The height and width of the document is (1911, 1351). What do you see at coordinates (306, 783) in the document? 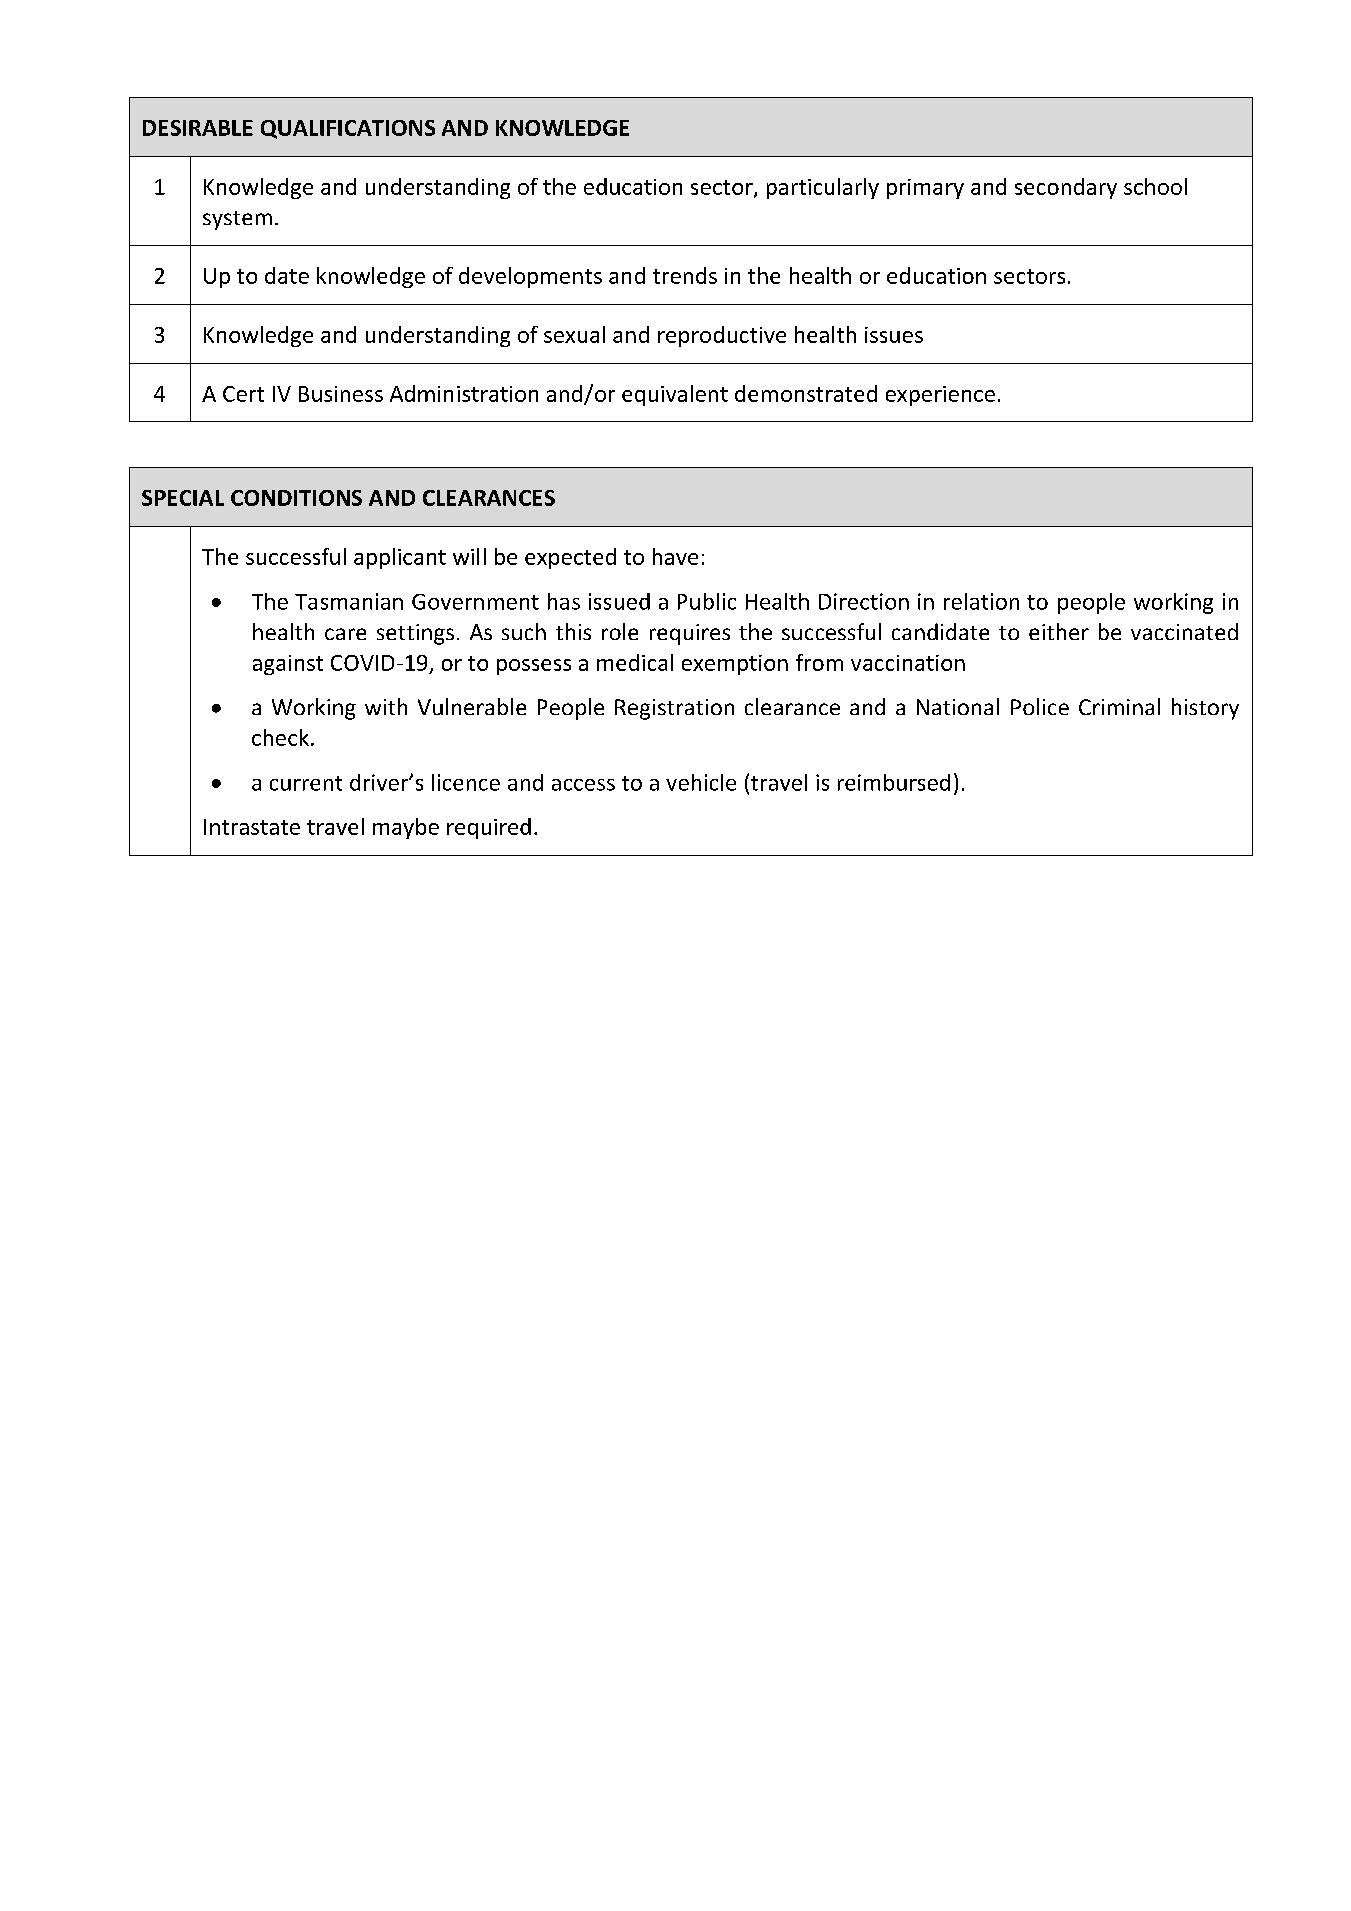
I see `current` at bounding box center [306, 783].
